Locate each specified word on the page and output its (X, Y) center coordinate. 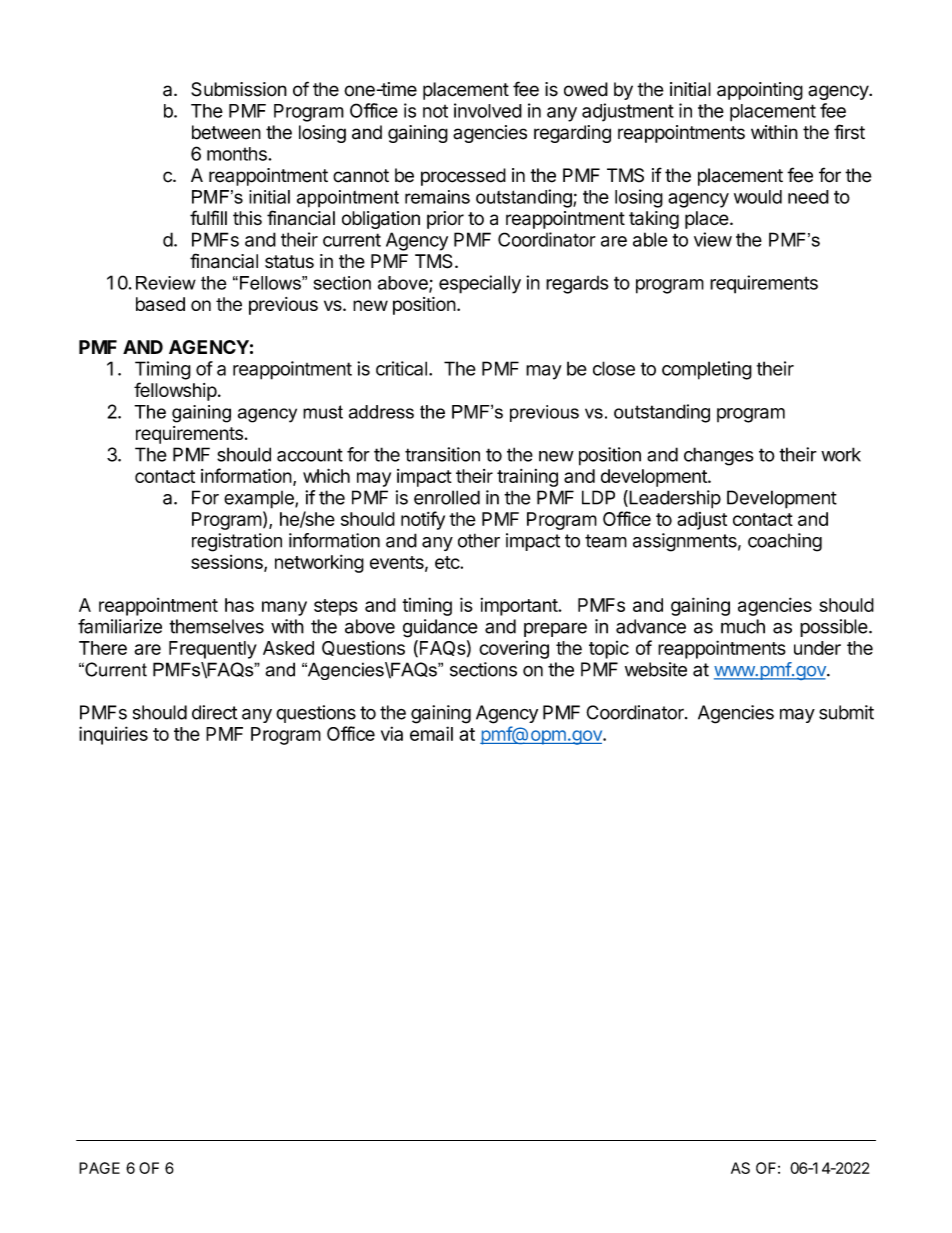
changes (719, 456)
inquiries (113, 735)
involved (488, 110)
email (431, 733)
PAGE (99, 1168)
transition (442, 454)
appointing (760, 91)
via (392, 733)
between (226, 132)
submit (846, 712)
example (260, 500)
